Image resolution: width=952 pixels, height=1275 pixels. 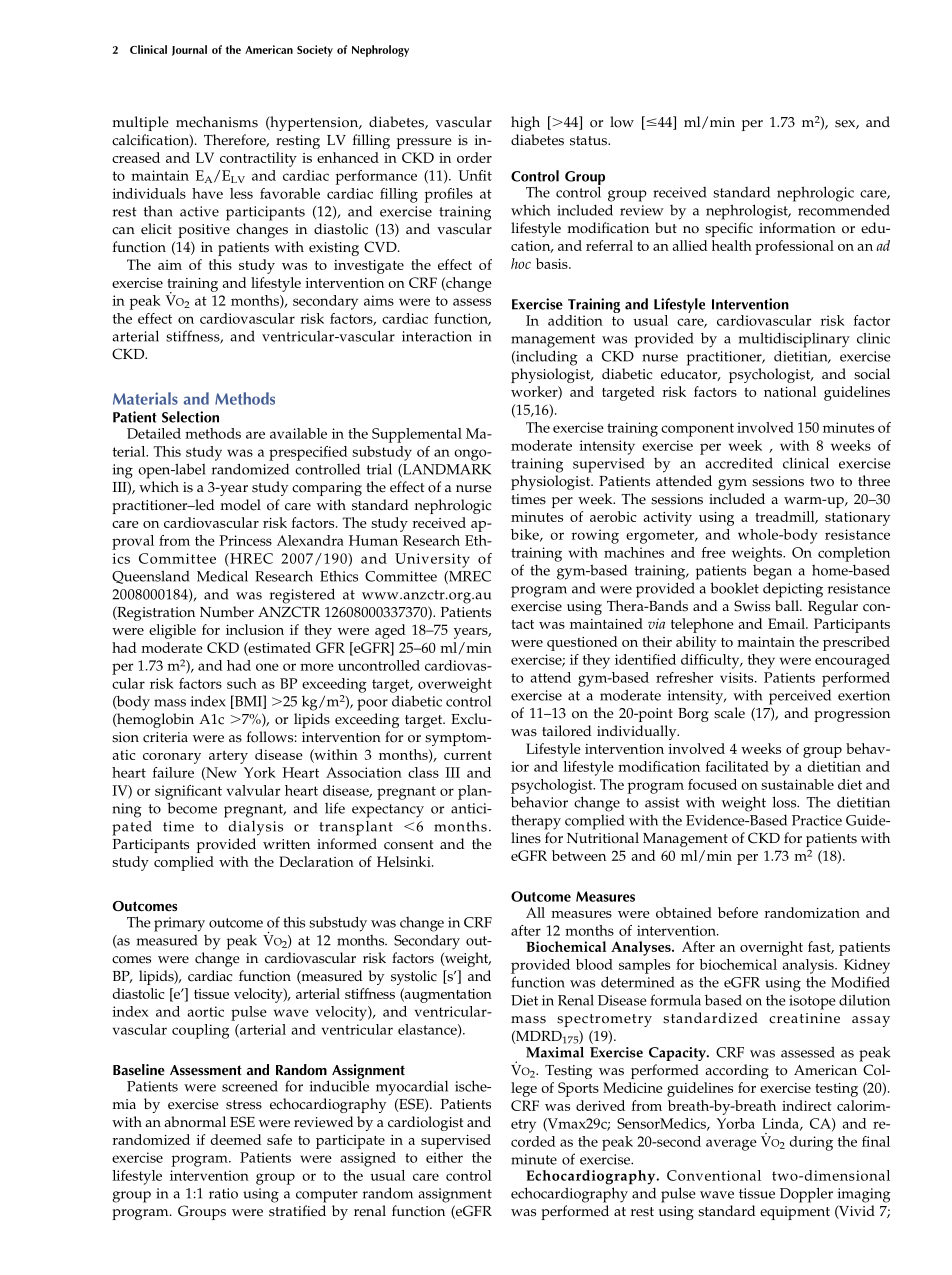 I want to click on deemed, so click(x=236, y=1139).
